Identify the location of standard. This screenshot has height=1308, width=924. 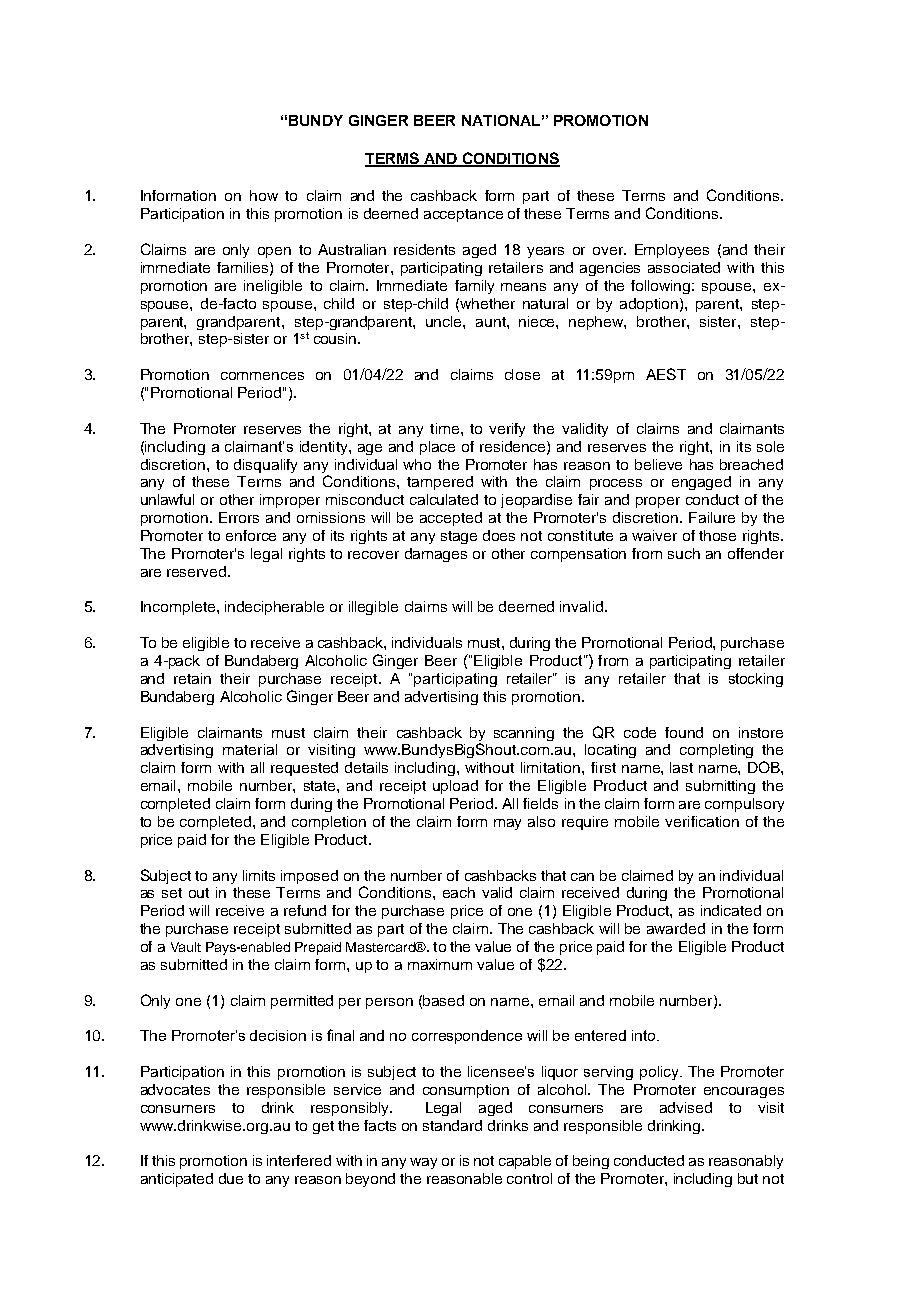
(452, 1125).
